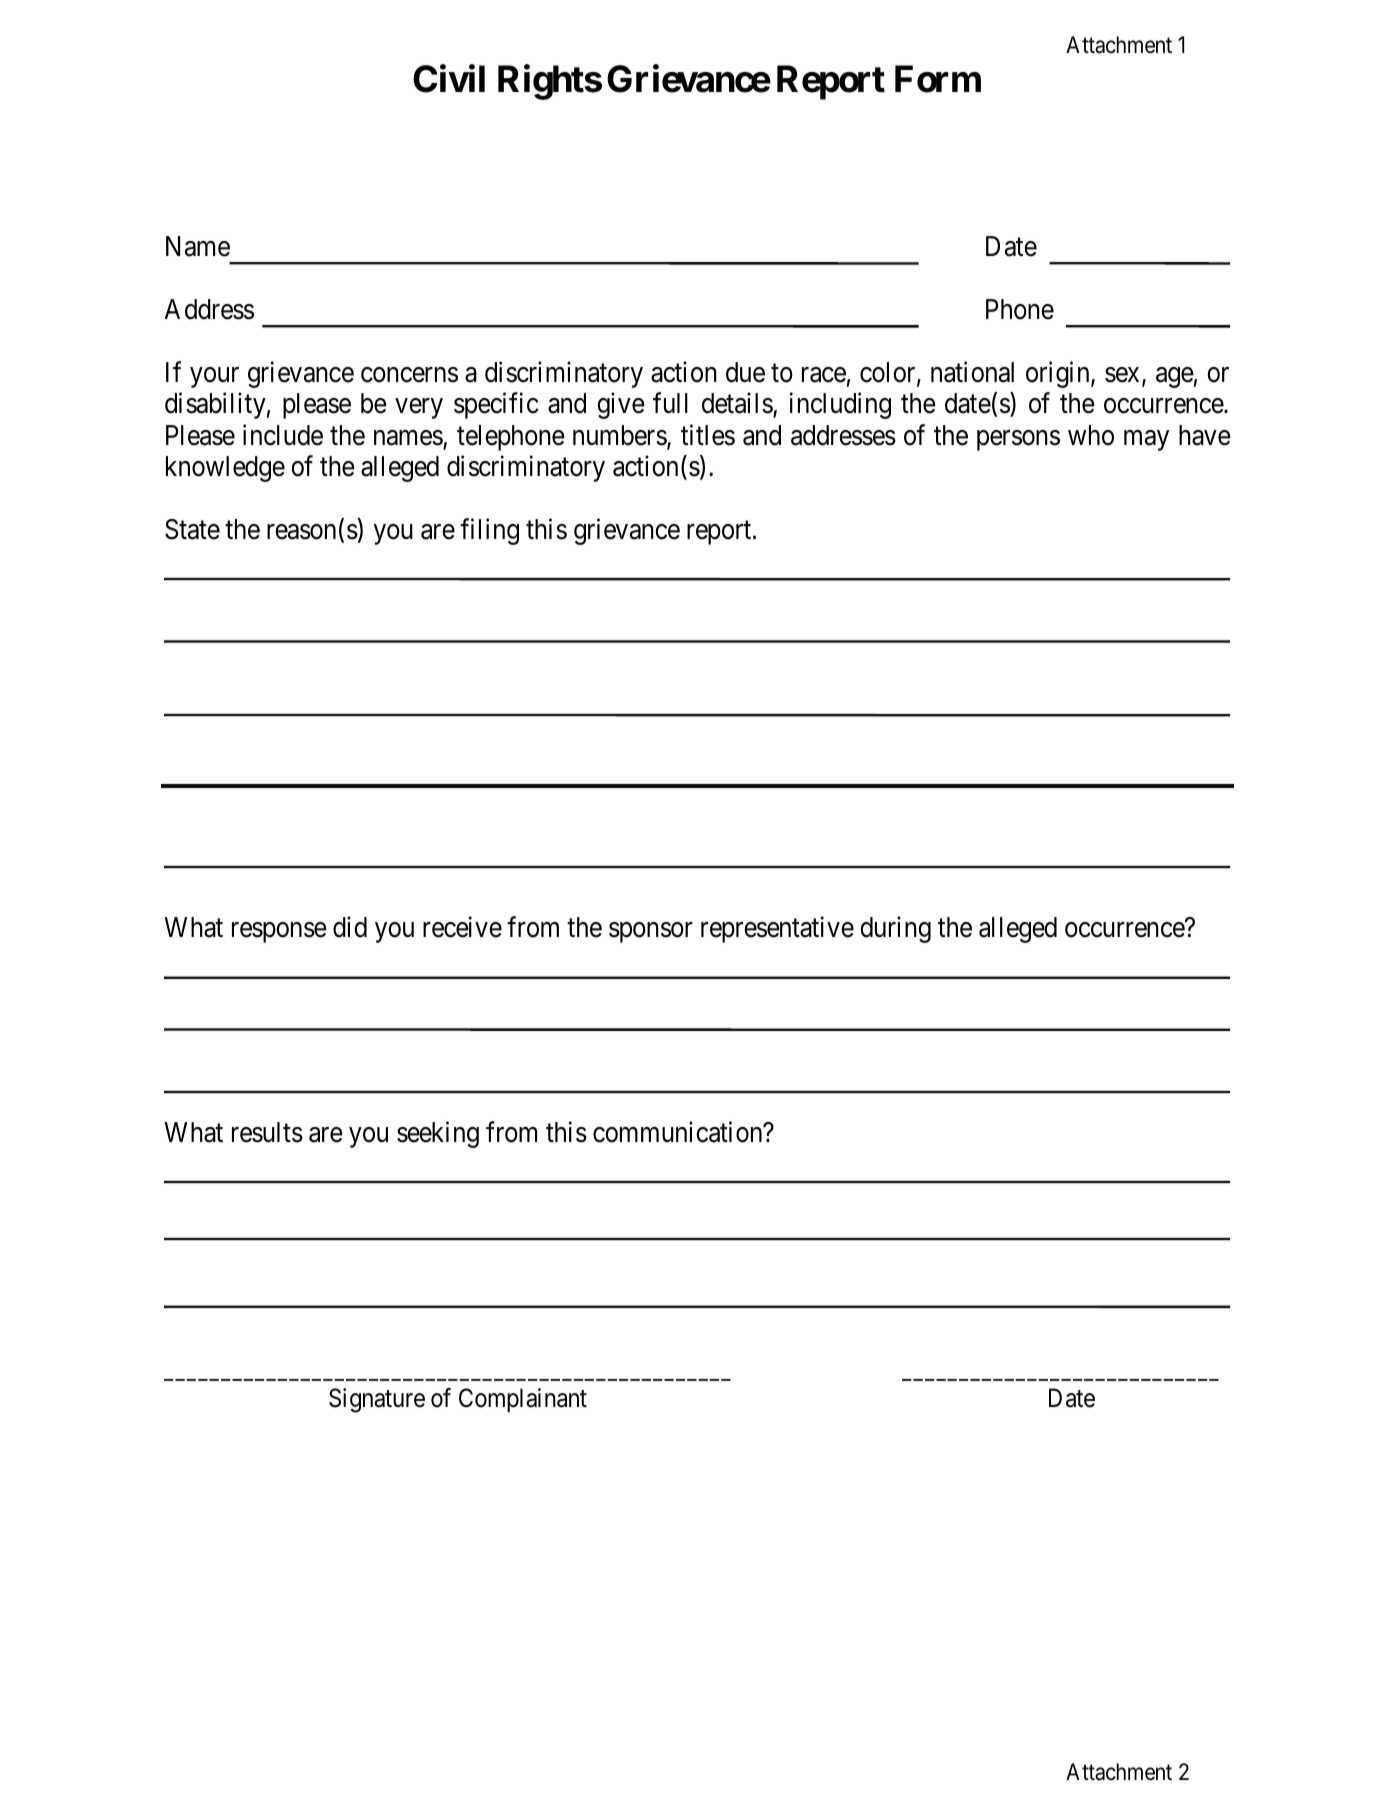 This screenshot has height=1804, width=1394. What do you see at coordinates (651, 933) in the screenshot?
I see `sponsor` at bounding box center [651, 933].
